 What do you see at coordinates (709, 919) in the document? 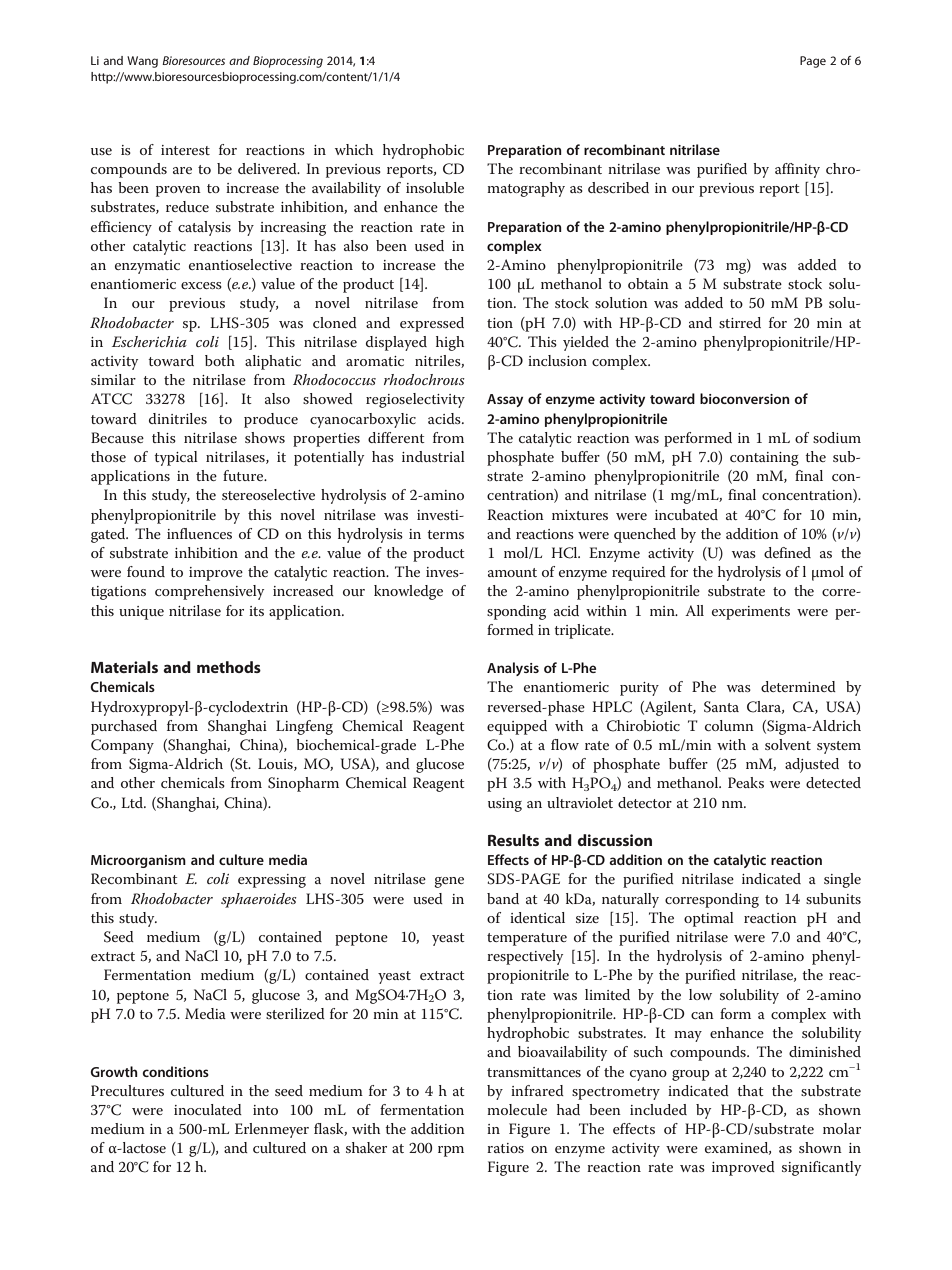
I see `optimal` at bounding box center [709, 919].
